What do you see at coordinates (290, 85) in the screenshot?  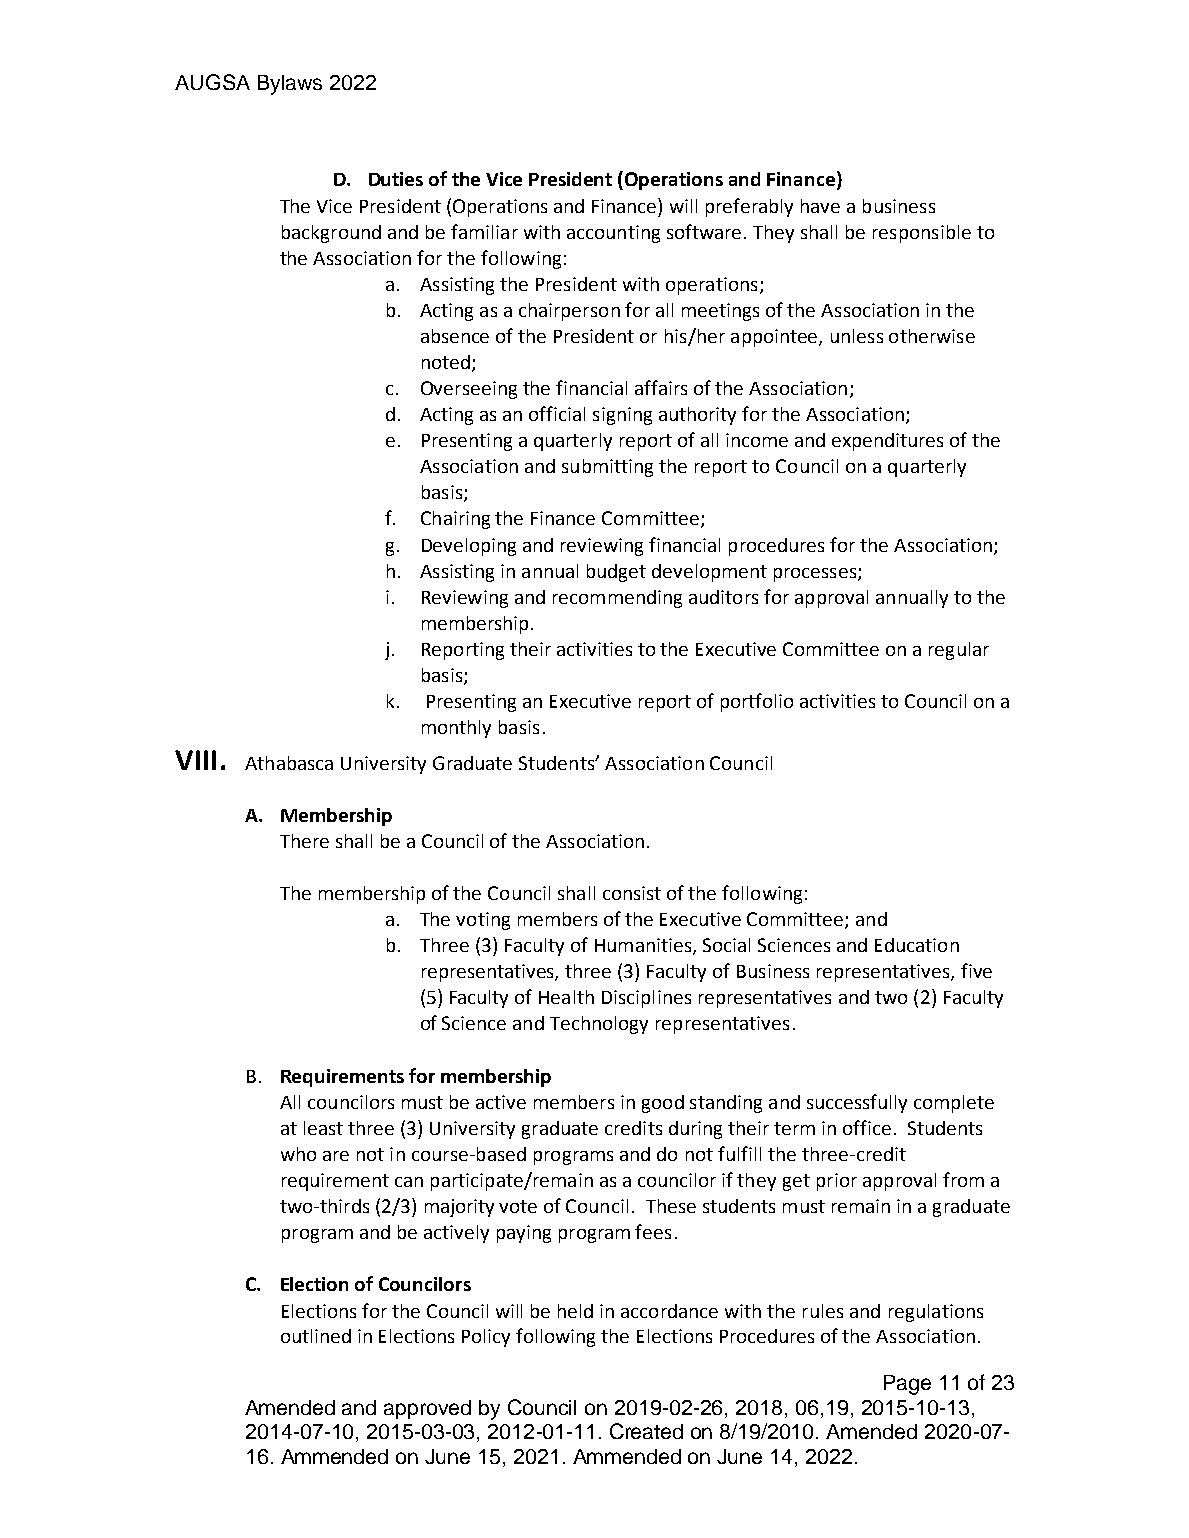 I see `Bylaws` at bounding box center [290, 85].
